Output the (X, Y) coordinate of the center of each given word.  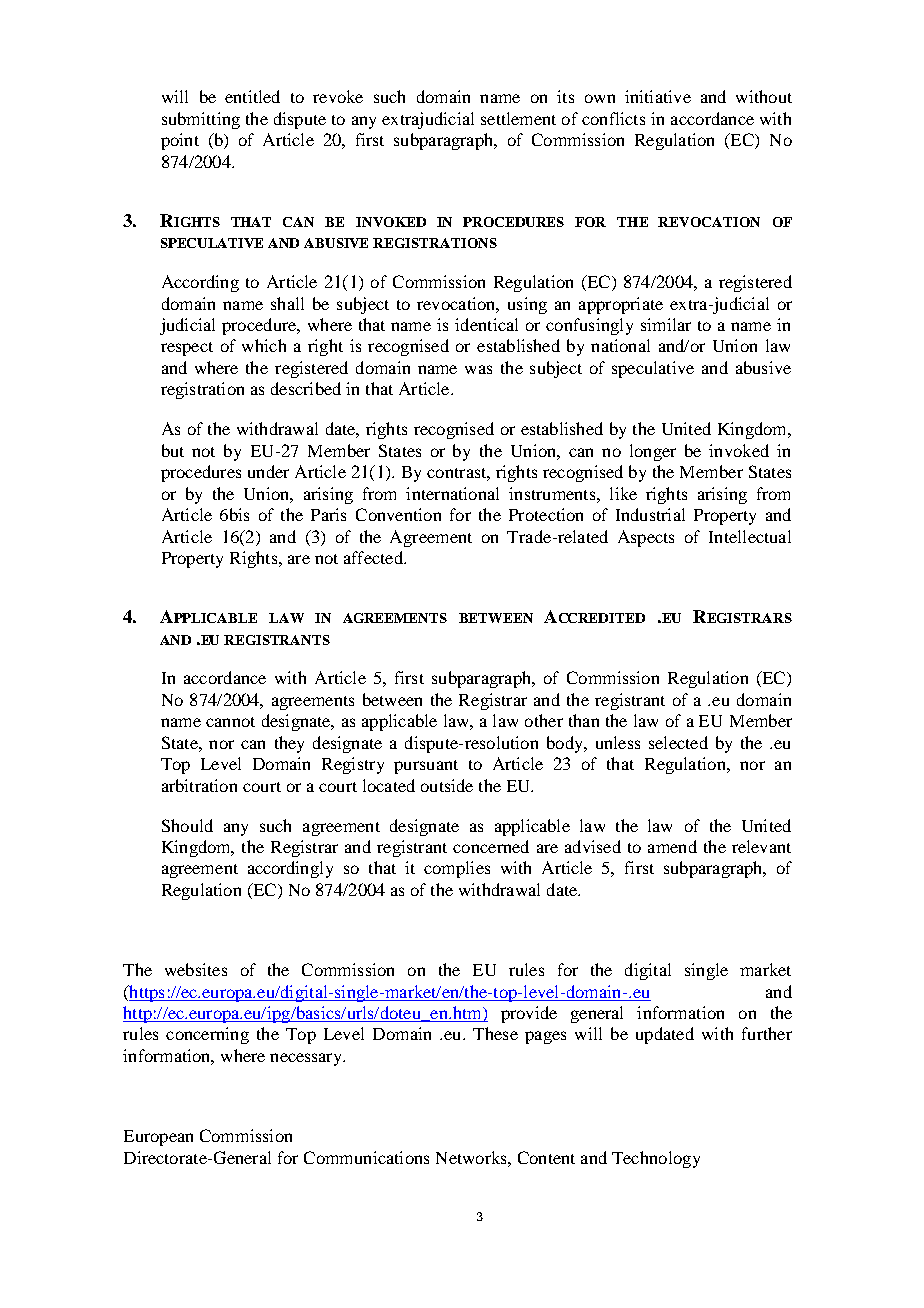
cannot (230, 722)
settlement (518, 118)
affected (374, 557)
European (158, 1138)
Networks (472, 1157)
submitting (201, 120)
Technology (656, 1159)
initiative (658, 96)
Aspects (646, 538)
